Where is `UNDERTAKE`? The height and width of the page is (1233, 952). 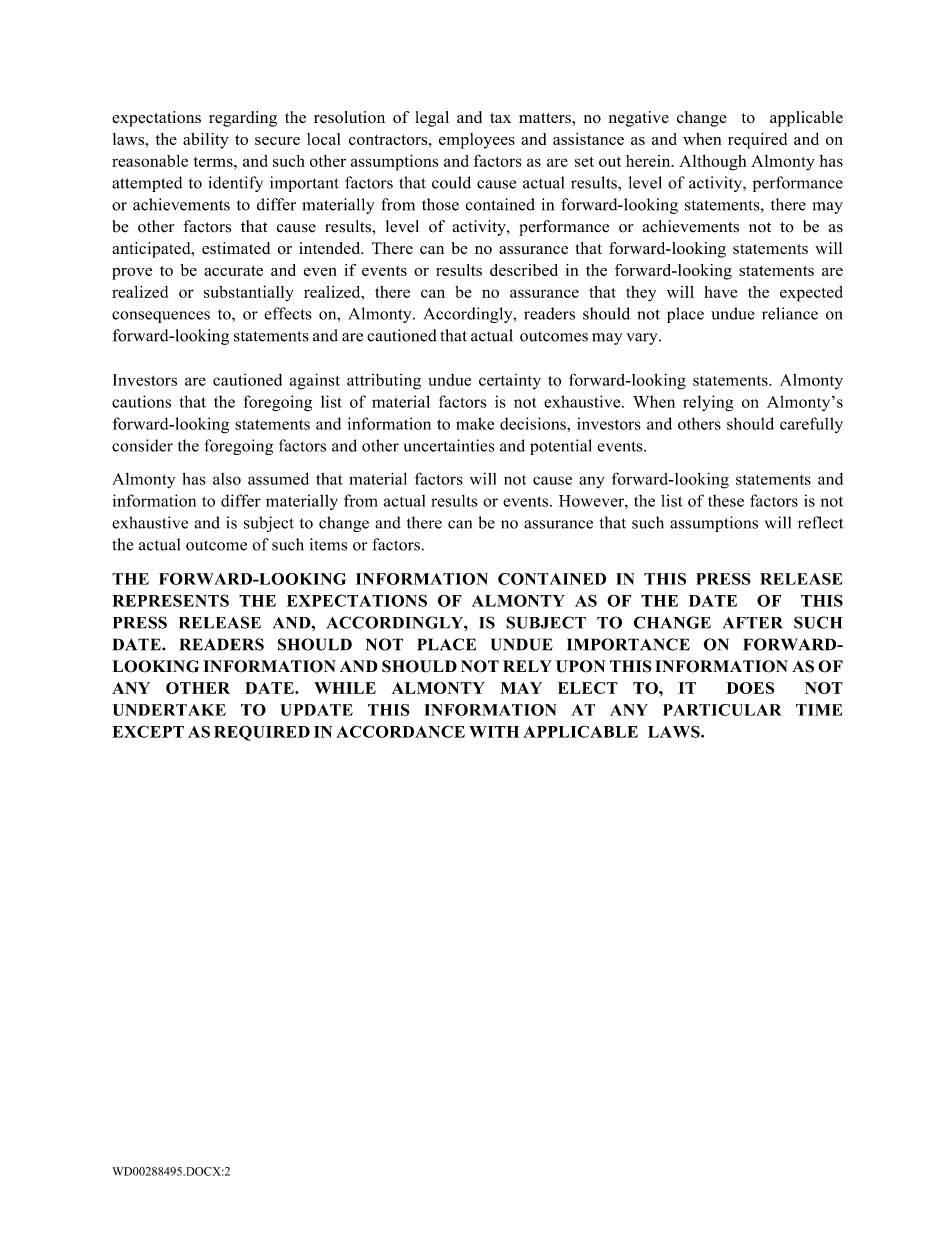 UNDERTAKE is located at coordinates (169, 710).
